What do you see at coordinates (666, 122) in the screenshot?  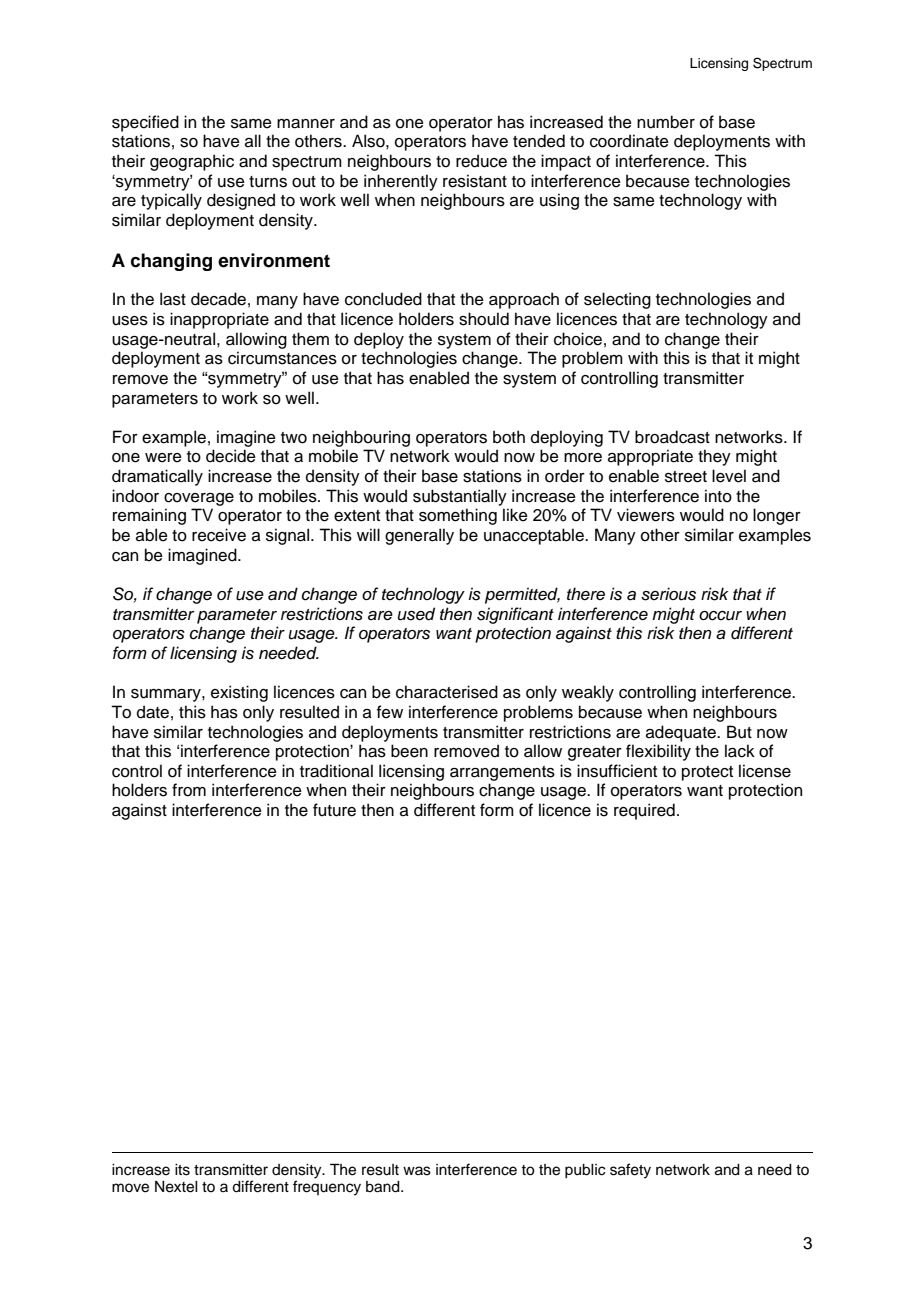 I see `number` at bounding box center [666, 122].
